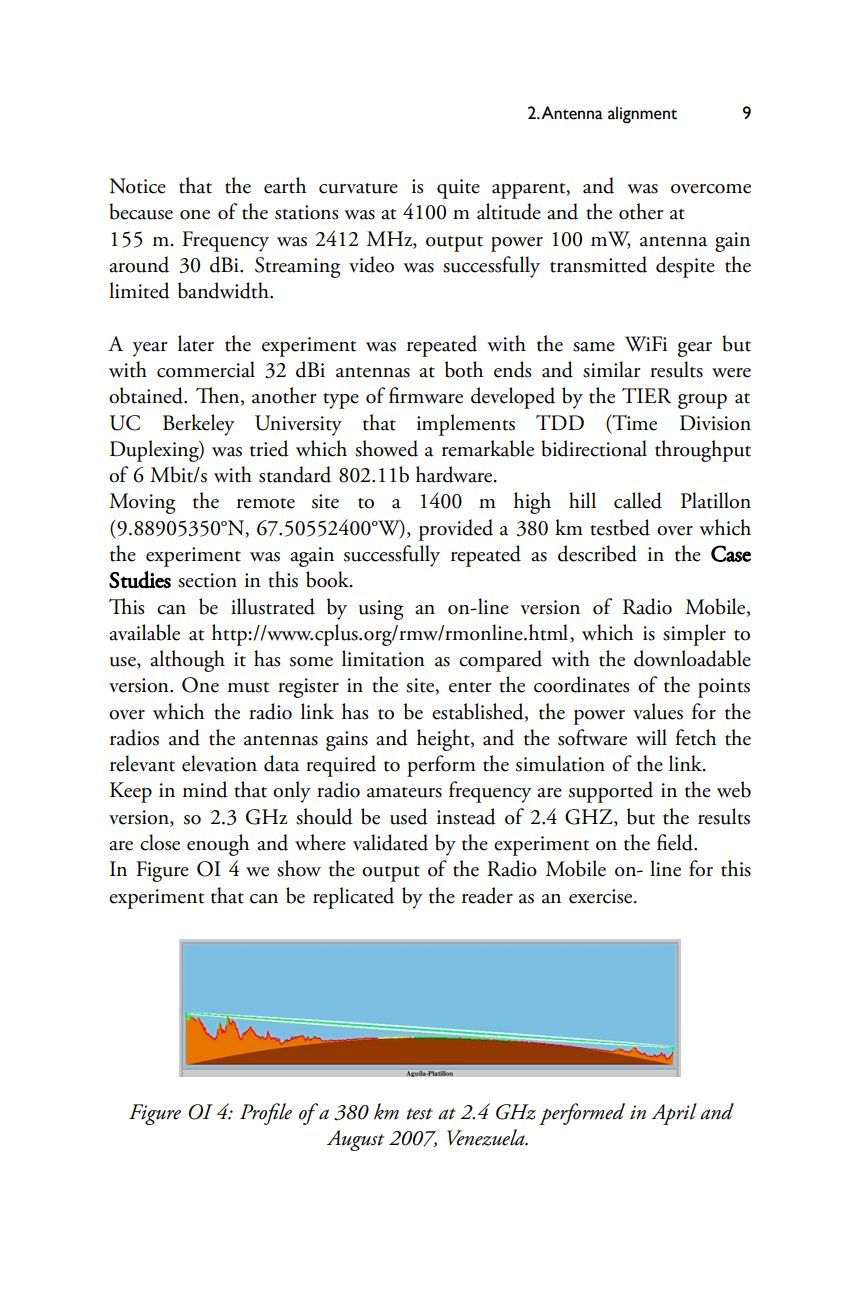 The width and height of the screenshot is (860, 1290). I want to click on commercial, so click(206, 369).
